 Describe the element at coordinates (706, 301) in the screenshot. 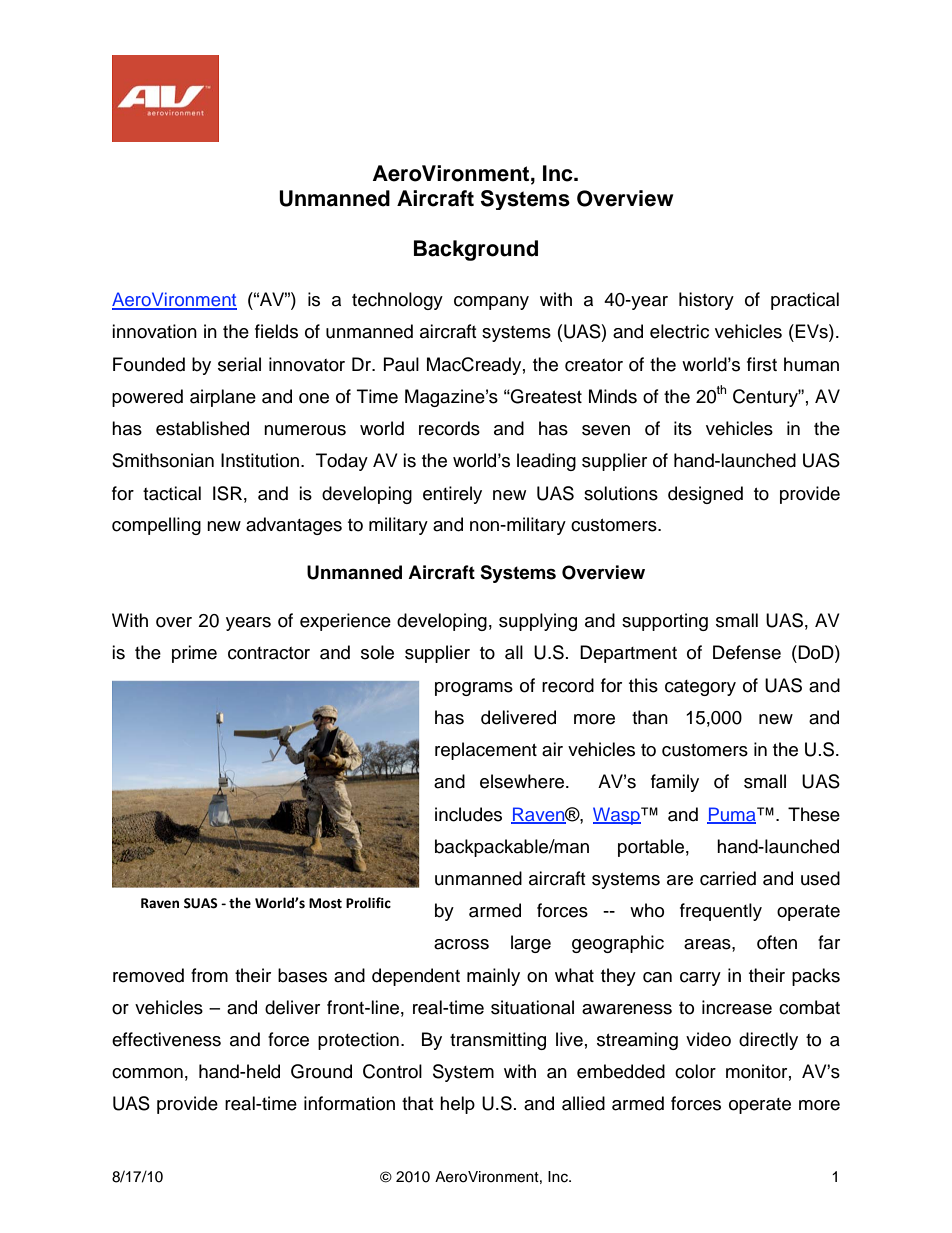

I see `history` at that location.
